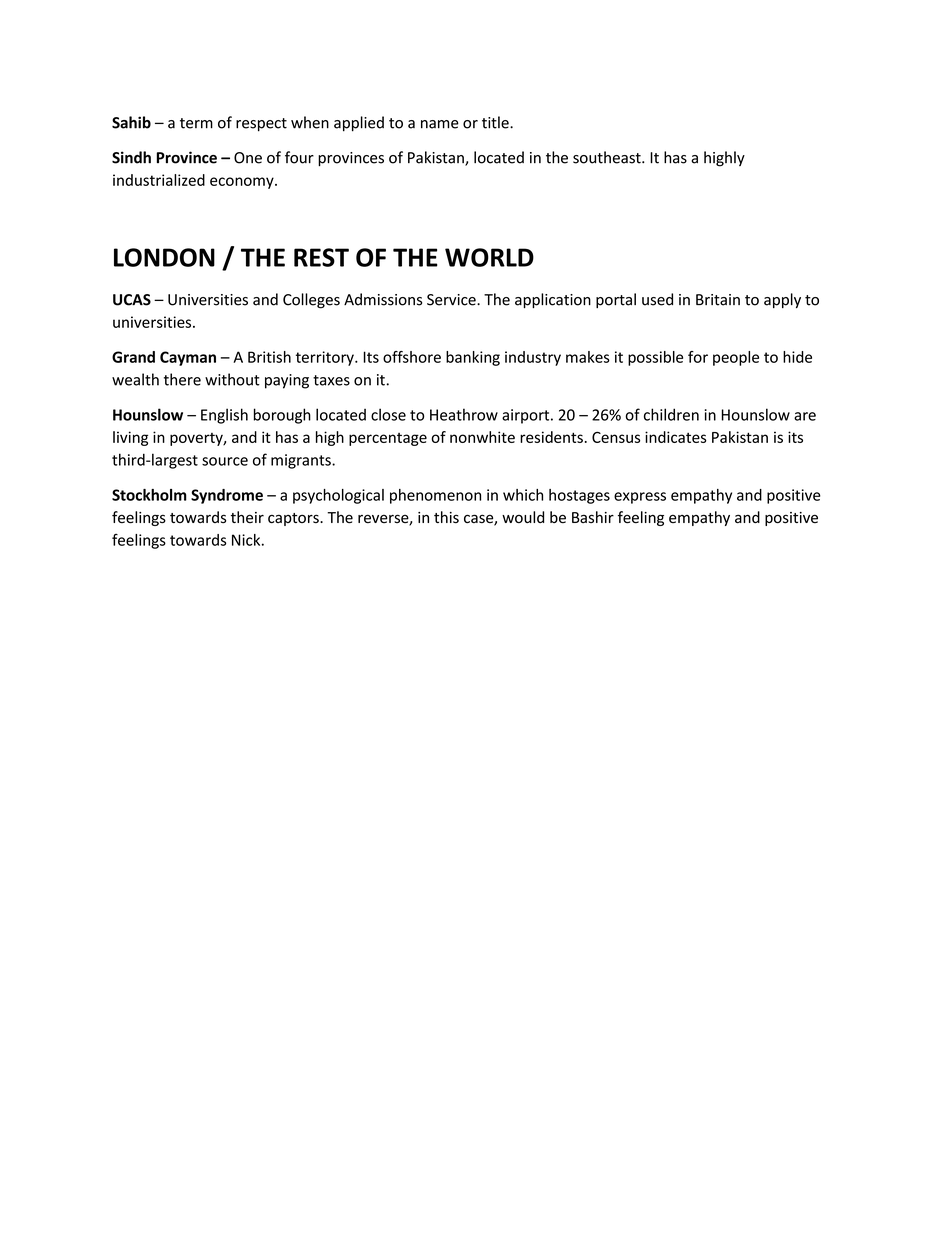 This screenshot has width=952, height=1233. What do you see at coordinates (311, 301) in the screenshot?
I see `Colleges` at bounding box center [311, 301].
